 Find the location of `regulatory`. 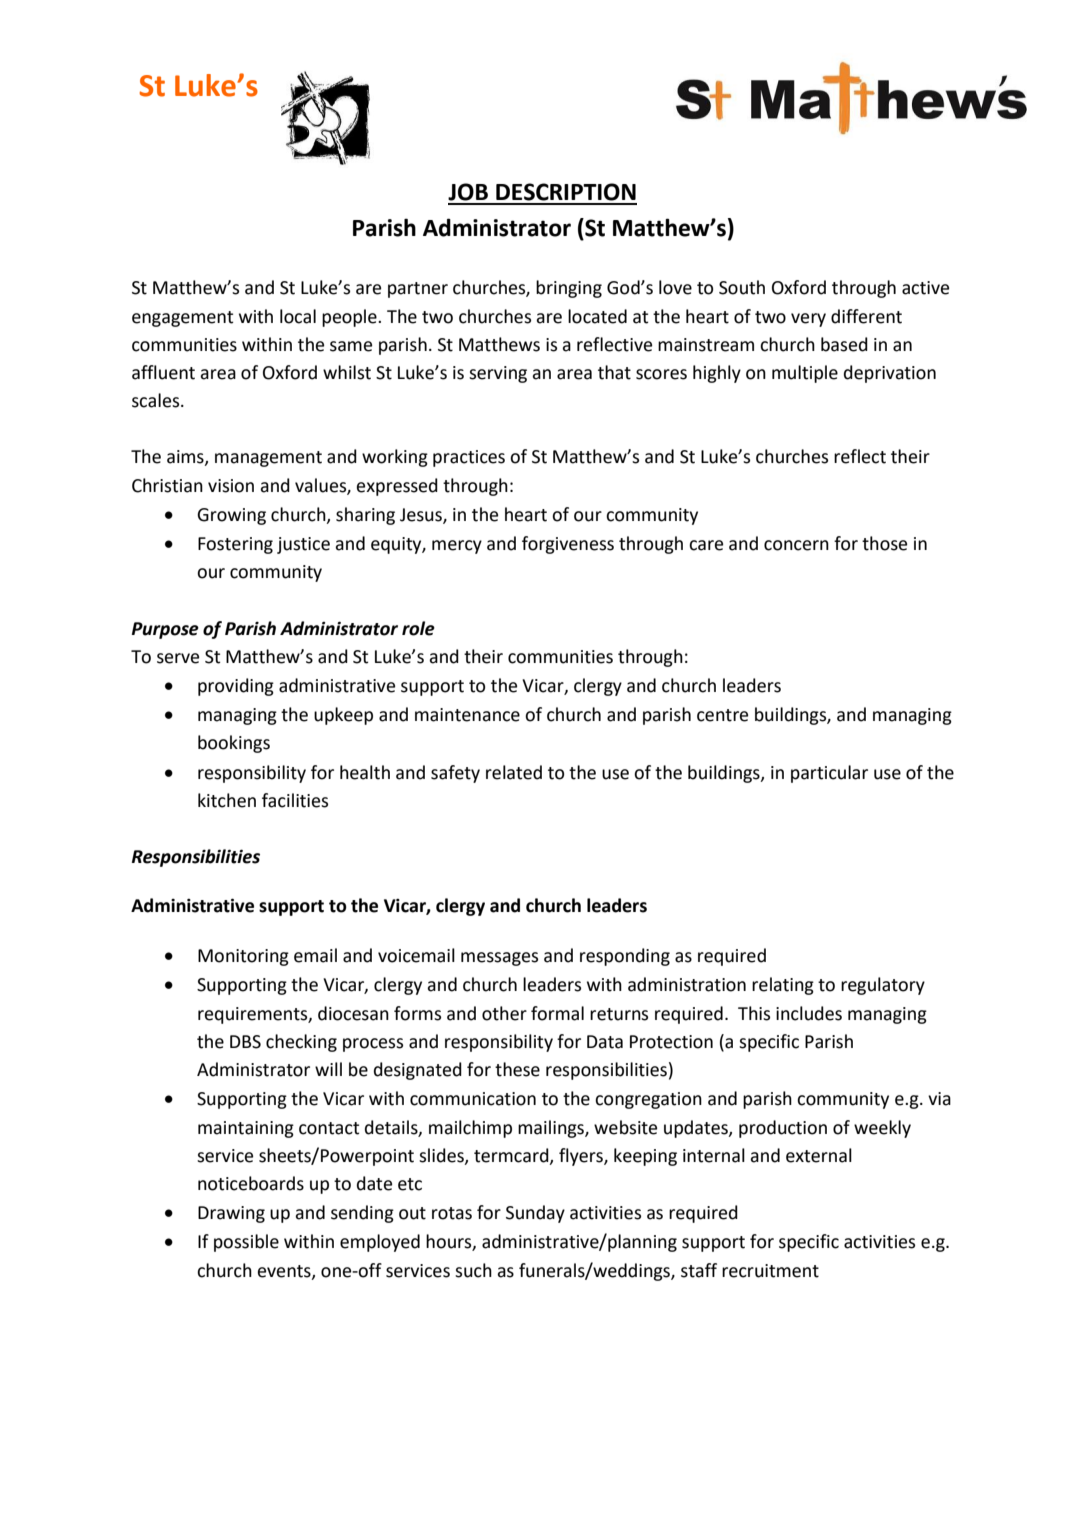

regulatory is located at coordinates (883, 986).
